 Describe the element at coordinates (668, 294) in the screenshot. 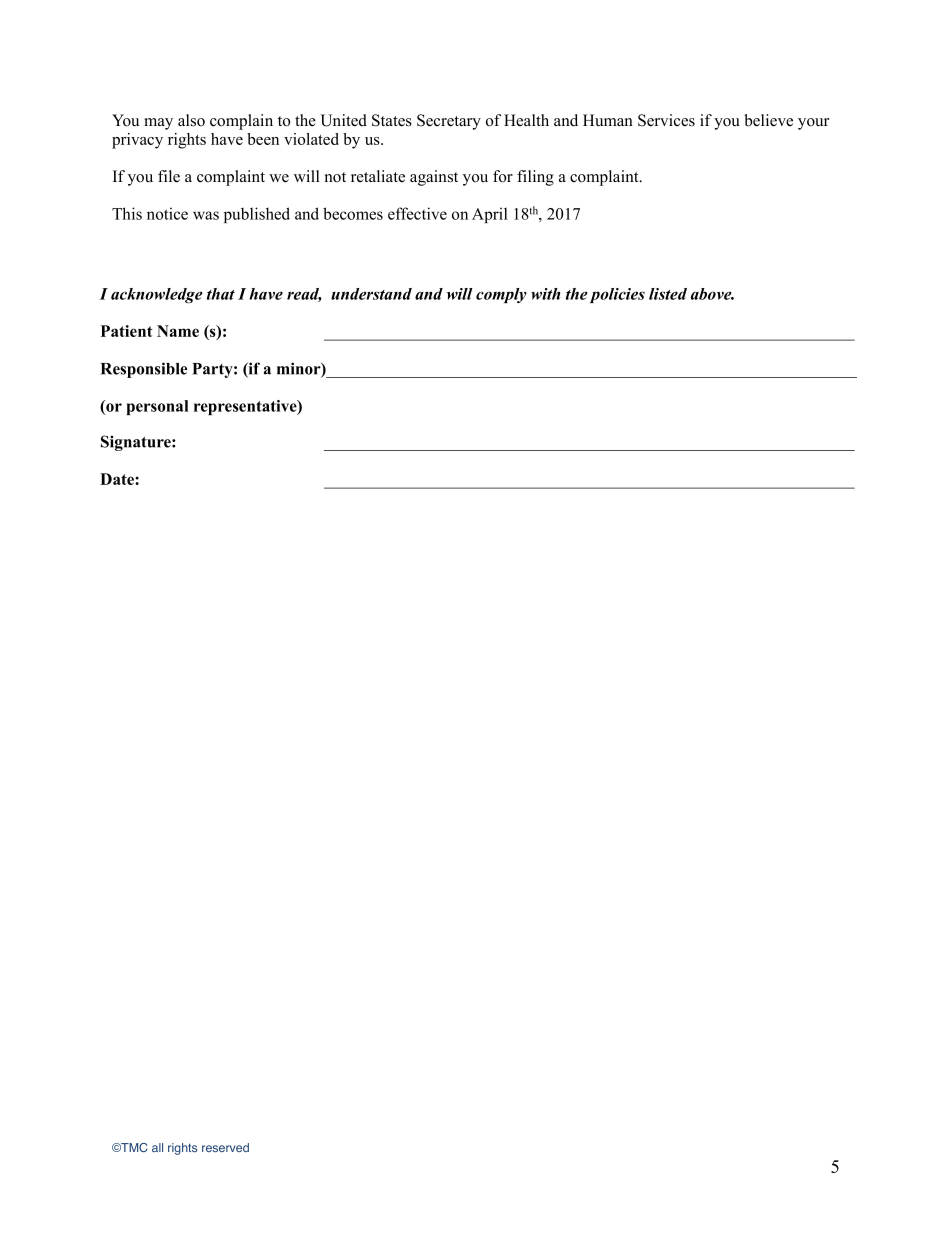

I see `listed` at that location.
